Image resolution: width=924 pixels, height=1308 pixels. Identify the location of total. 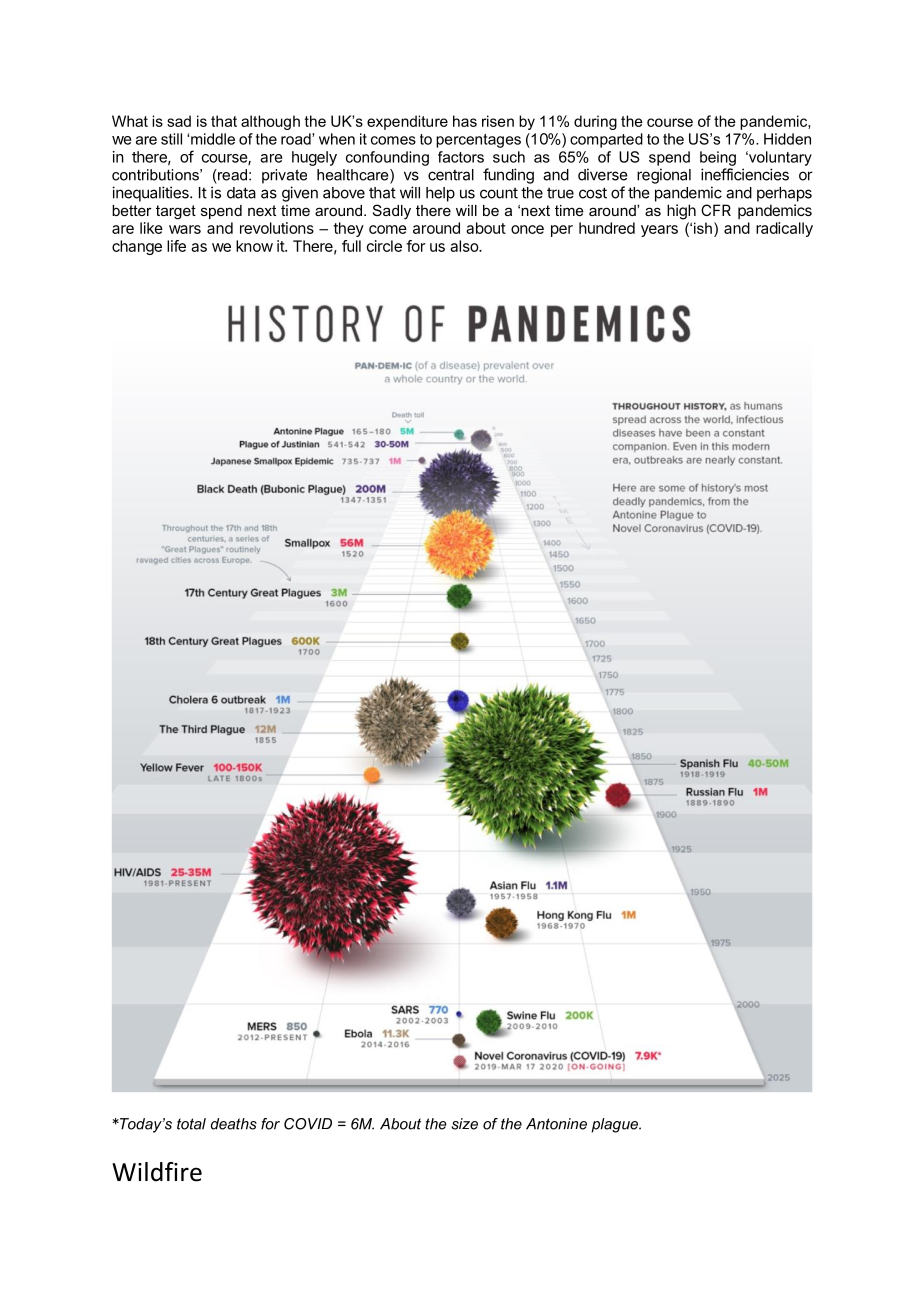
(191, 1124).
